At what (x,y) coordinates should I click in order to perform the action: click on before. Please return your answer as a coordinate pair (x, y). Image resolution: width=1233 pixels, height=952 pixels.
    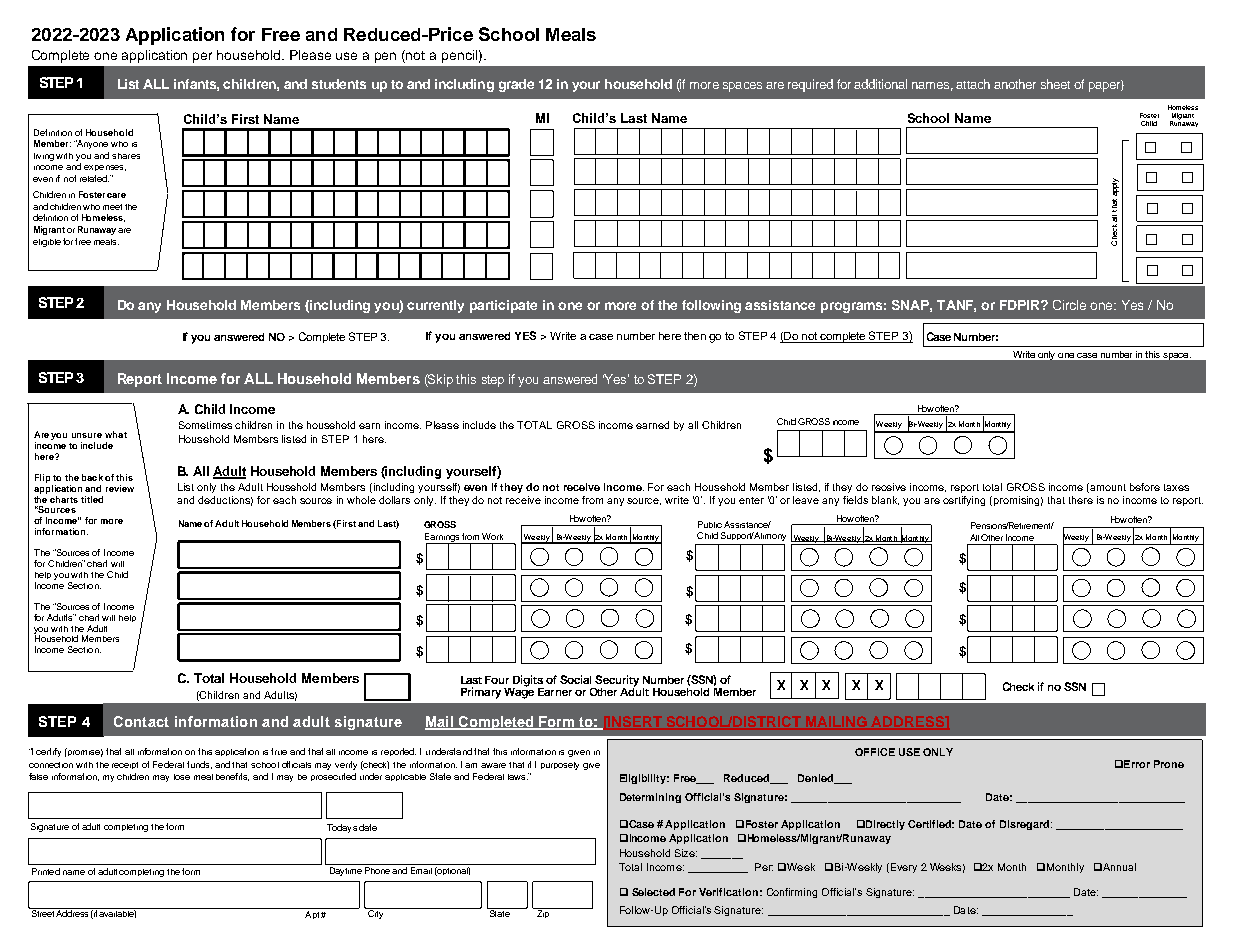
    Looking at the image, I should click on (1145, 487).
